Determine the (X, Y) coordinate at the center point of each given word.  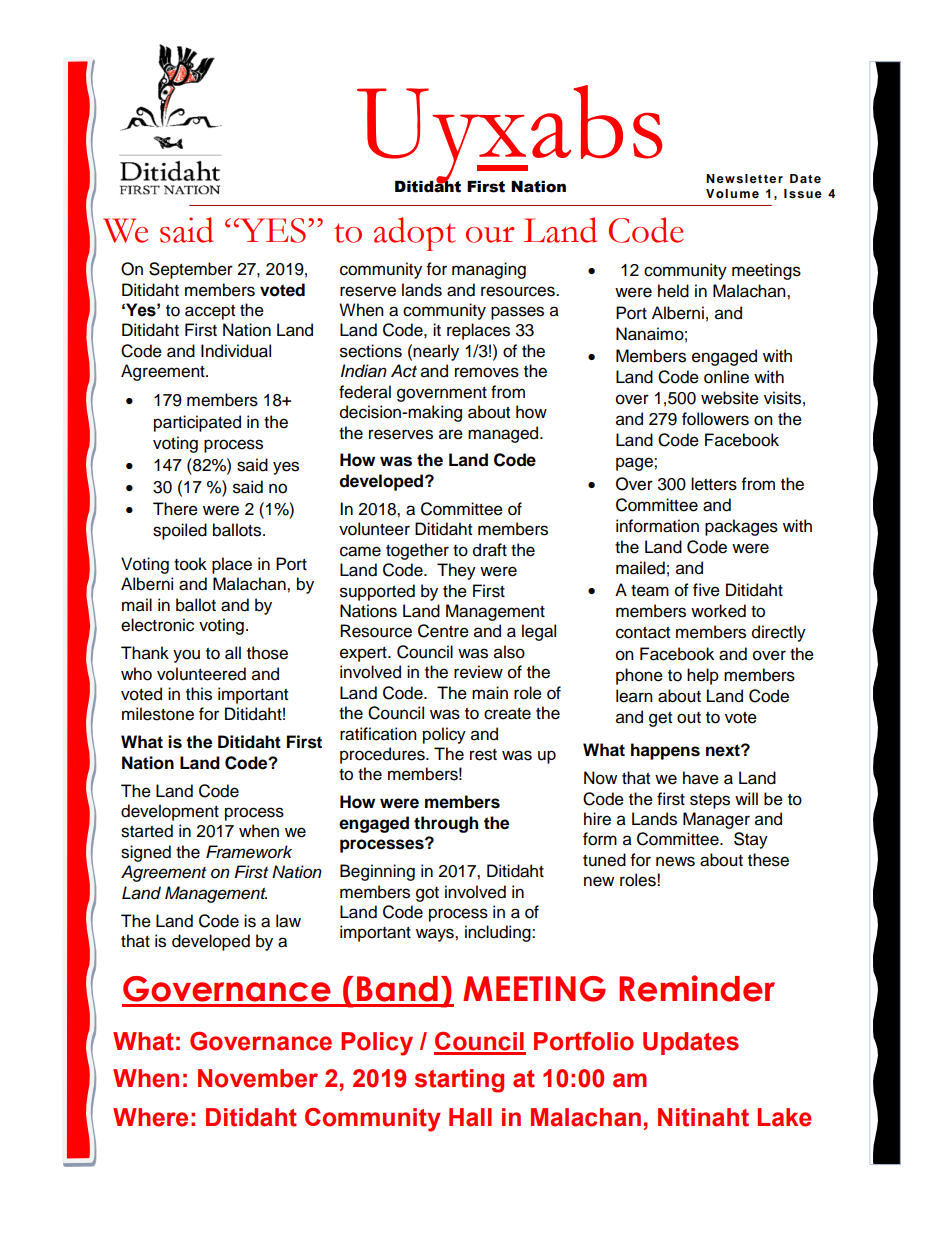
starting (459, 1081)
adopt (415, 234)
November (258, 1078)
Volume (732, 193)
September (191, 270)
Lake (784, 1117)
